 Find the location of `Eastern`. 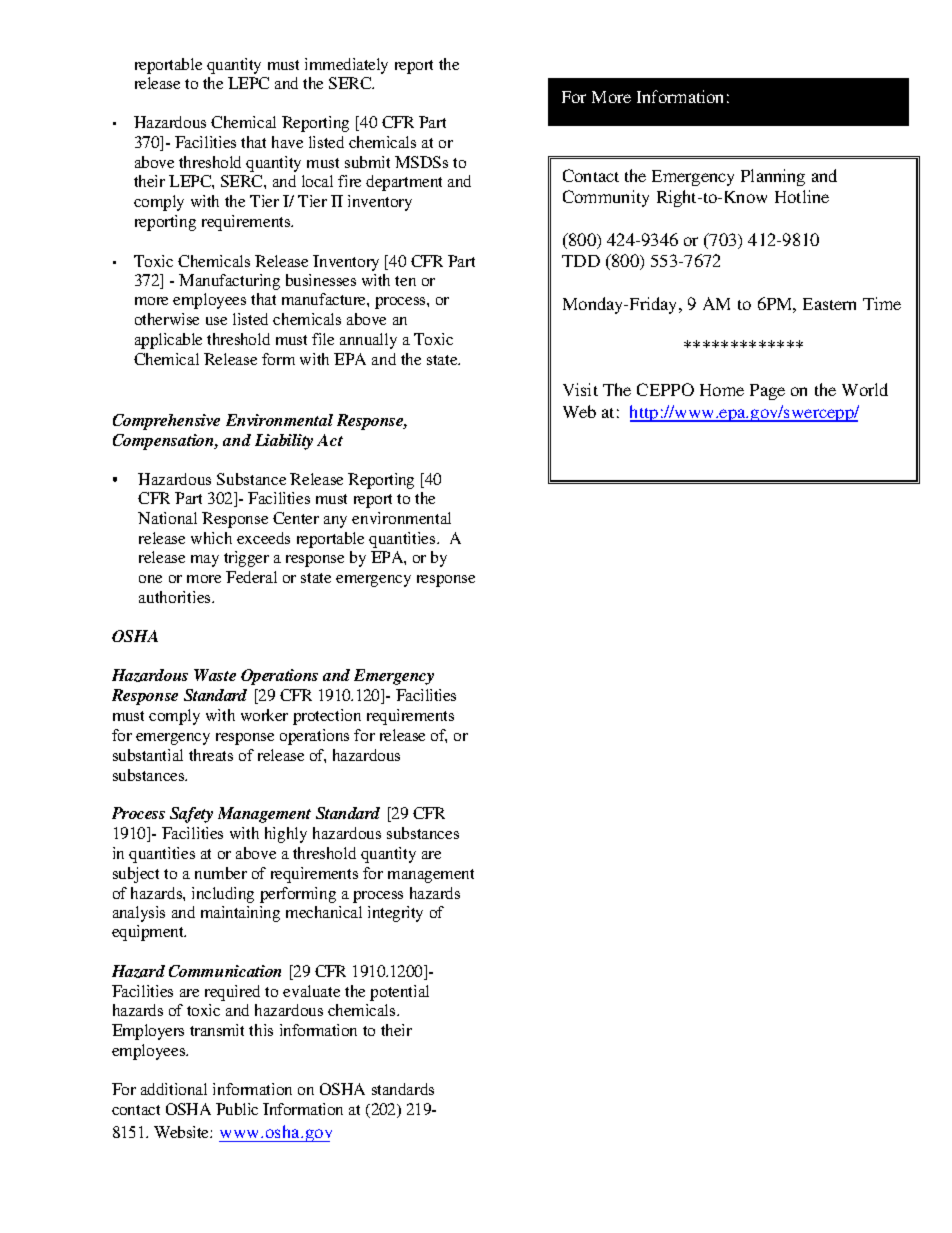

Eastern is located at coordinates (829, 304).
